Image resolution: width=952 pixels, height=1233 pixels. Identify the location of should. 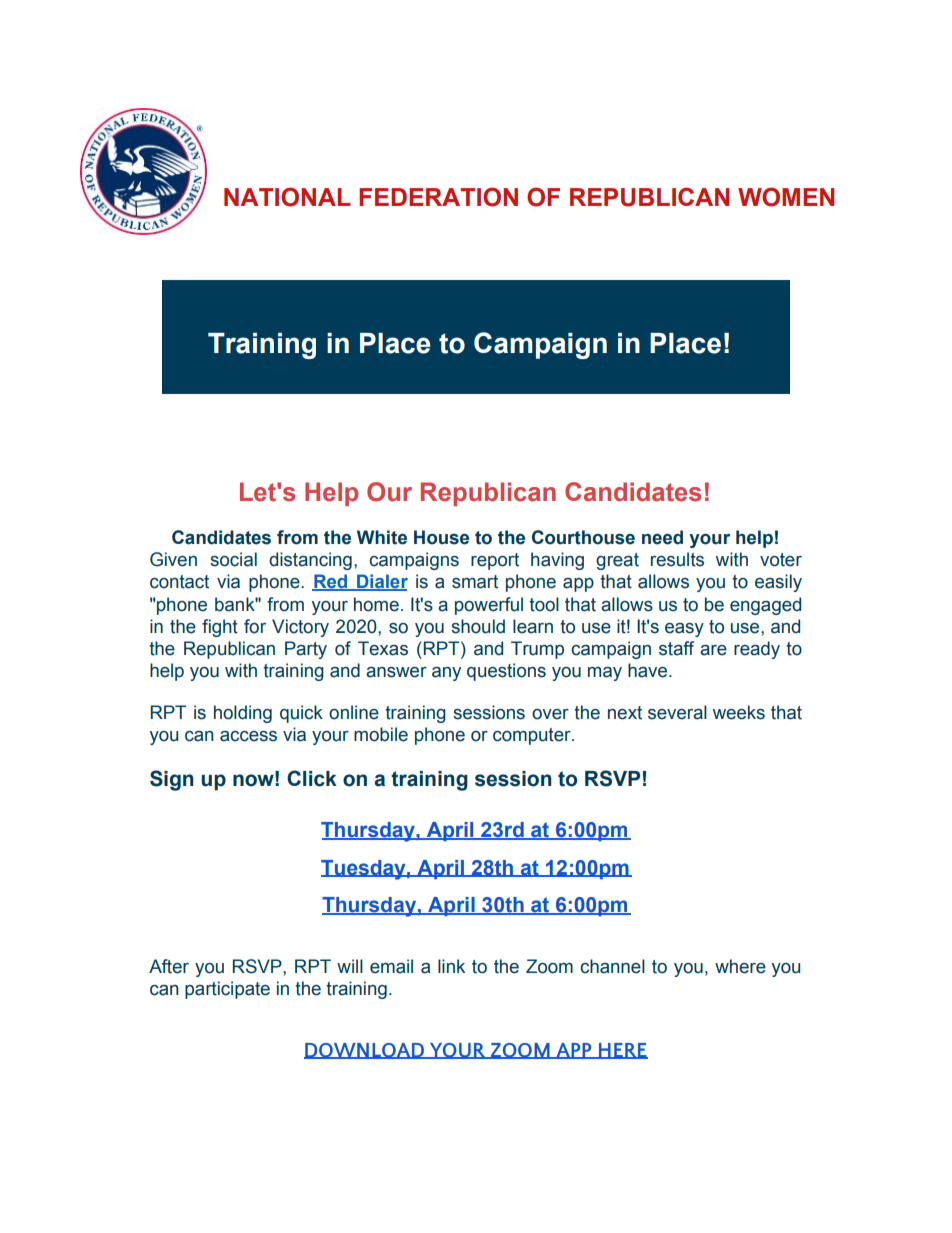
(478, 626).
